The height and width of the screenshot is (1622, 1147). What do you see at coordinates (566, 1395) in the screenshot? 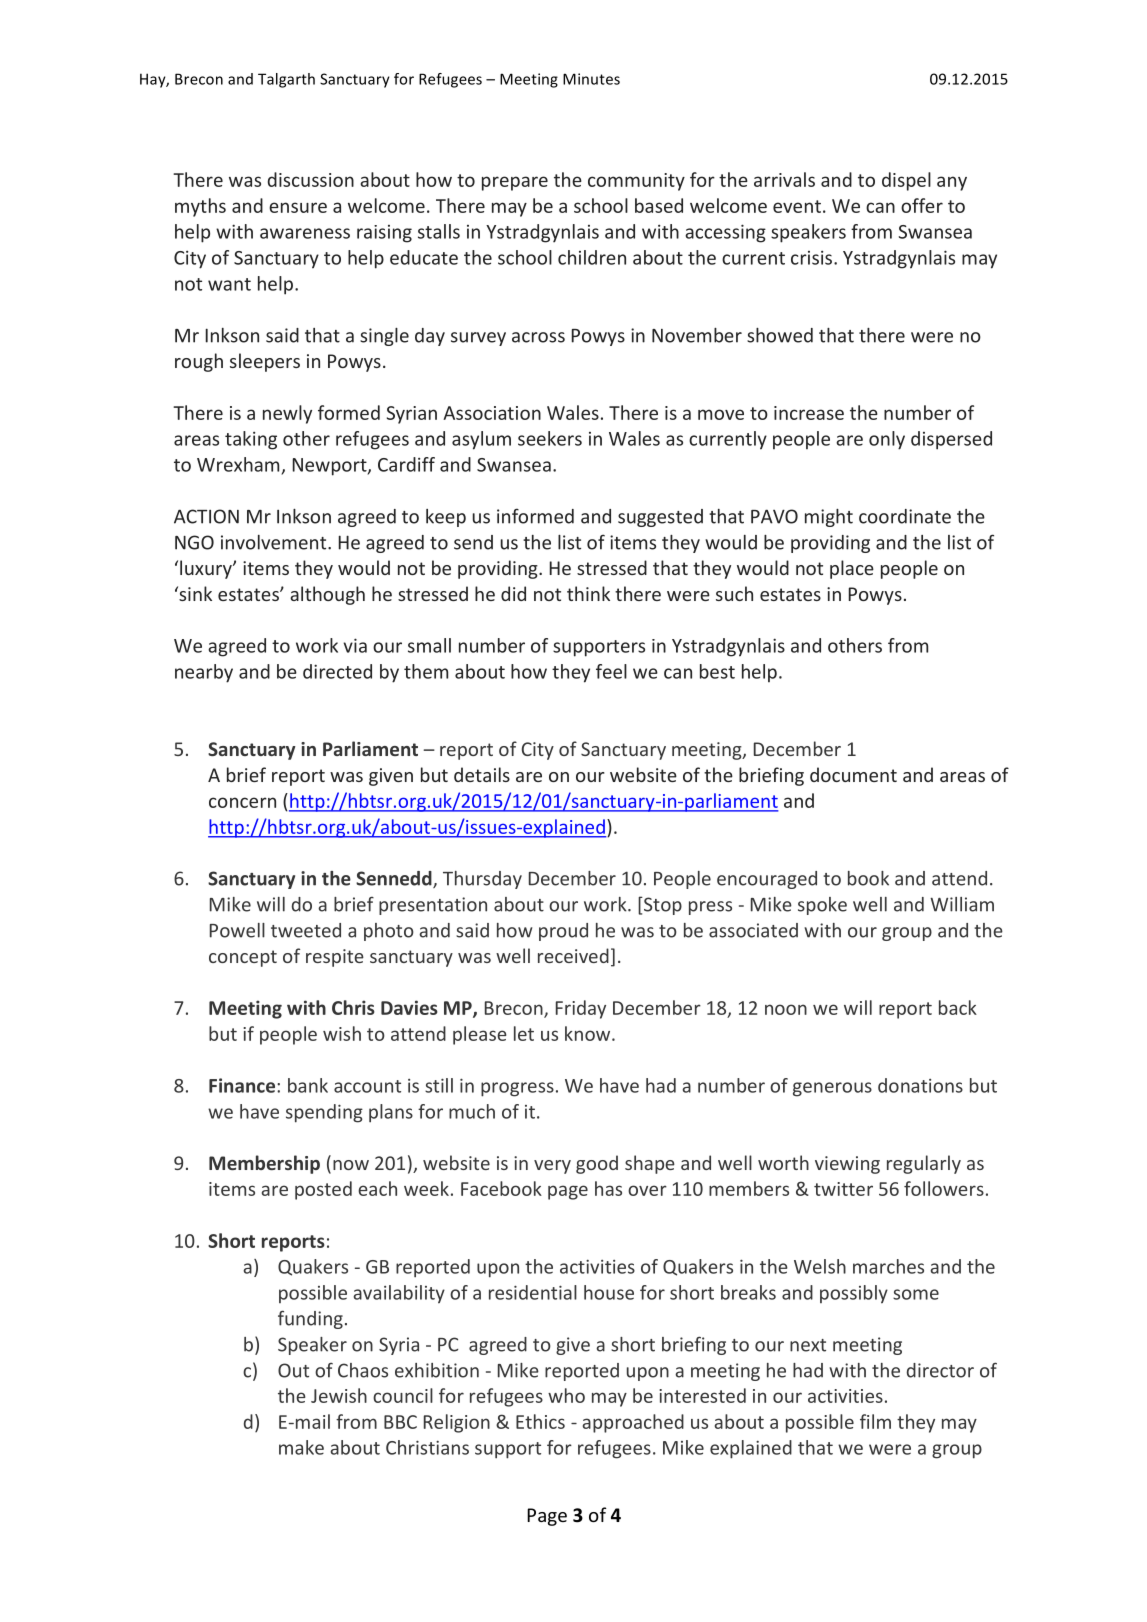
I see `who` at bounding box center [566, 1395].
